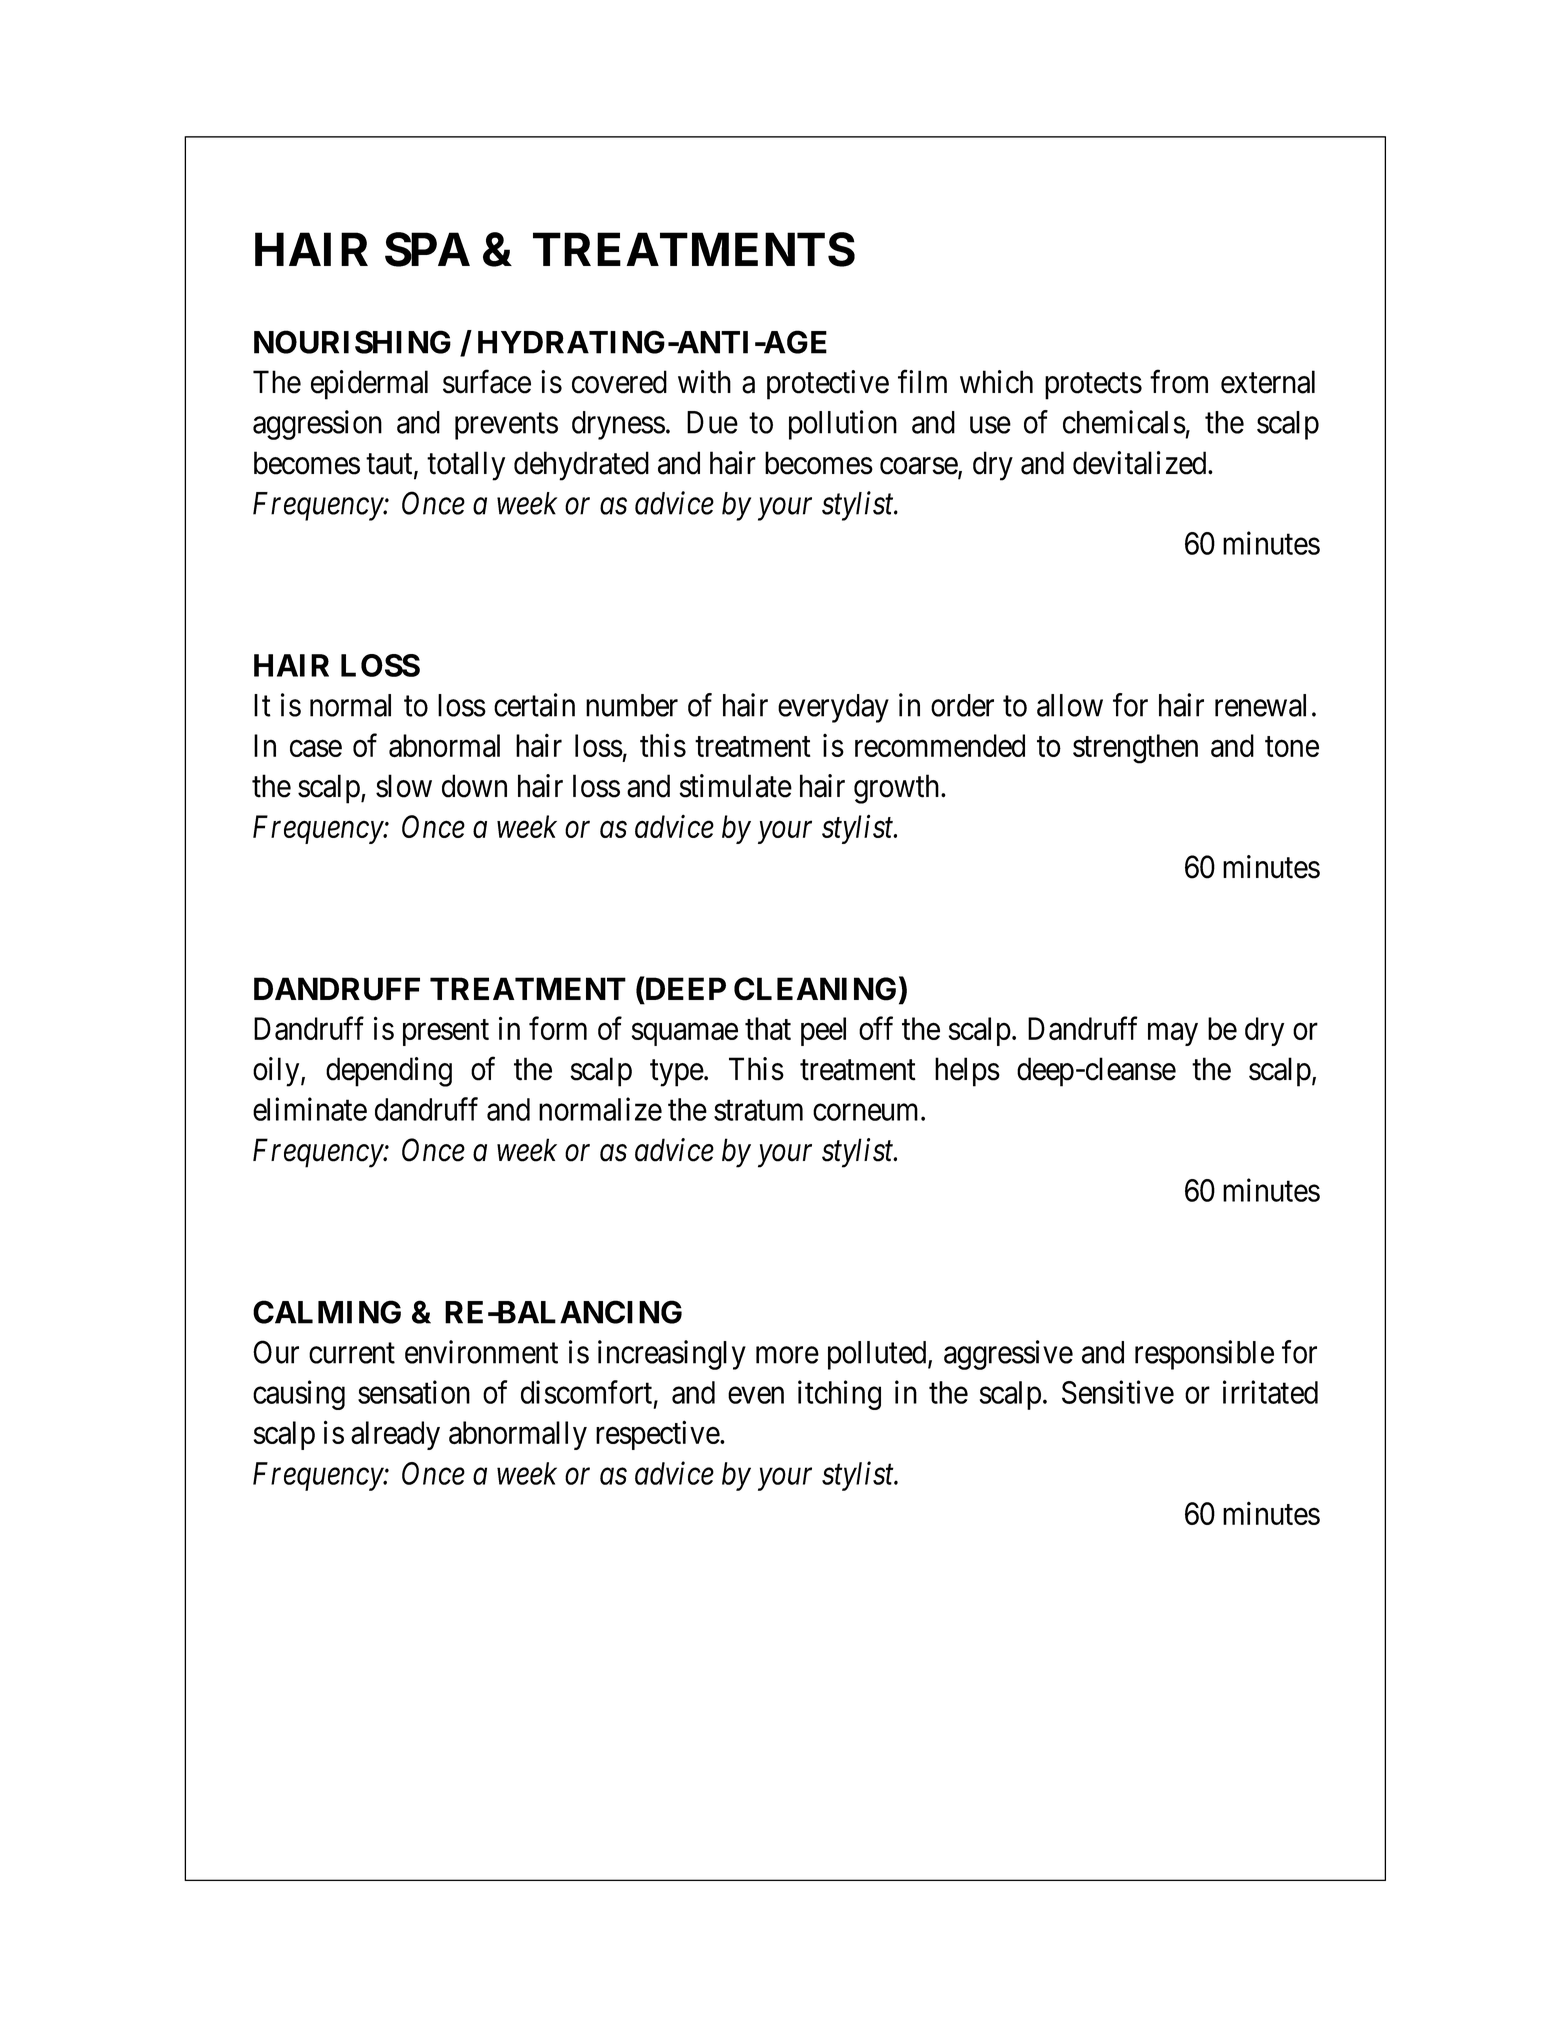 This image has width=1559, height=2017. I want to click on totally, so click(466, 466).
